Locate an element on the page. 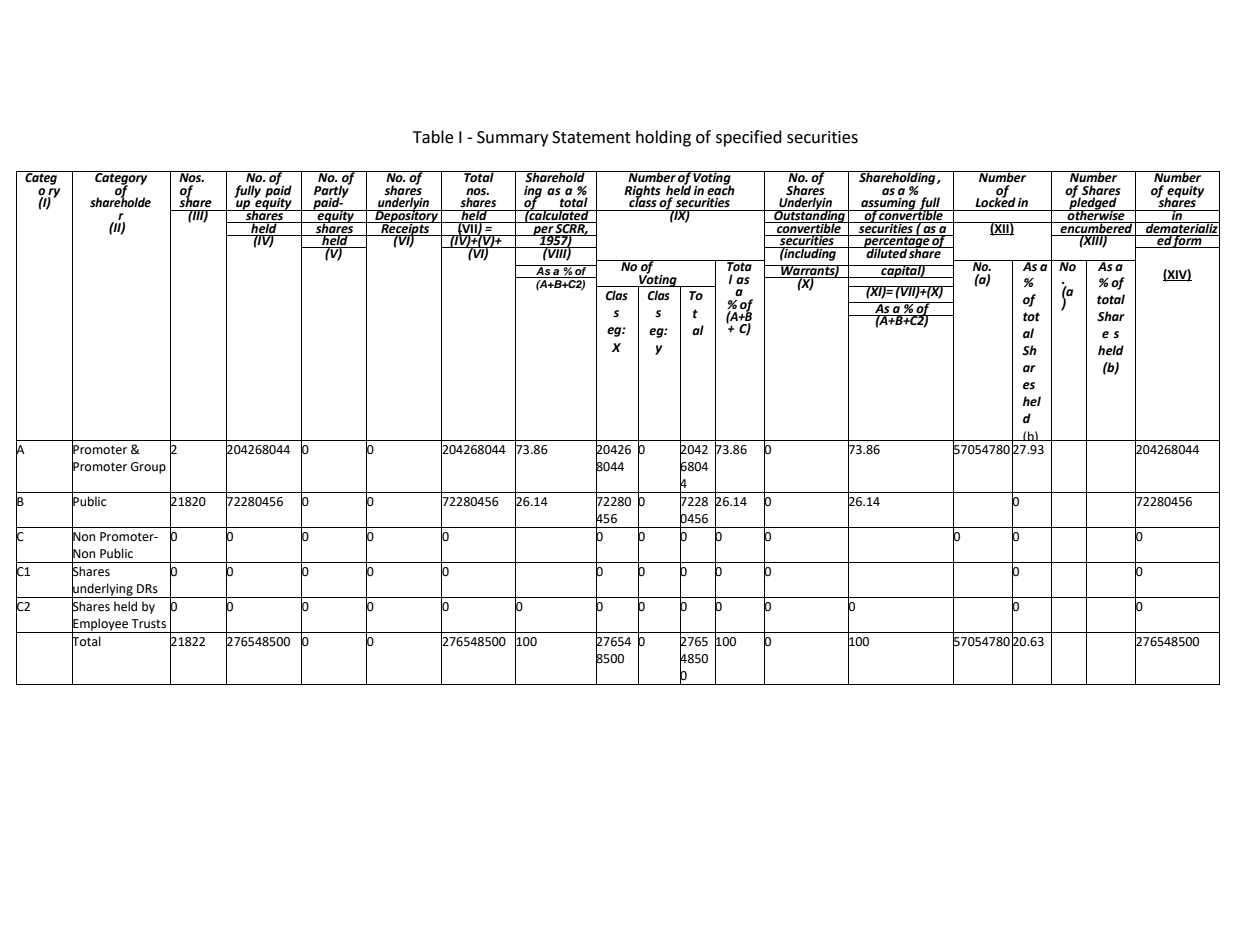  Employee is located at coordinates (100, 624).
